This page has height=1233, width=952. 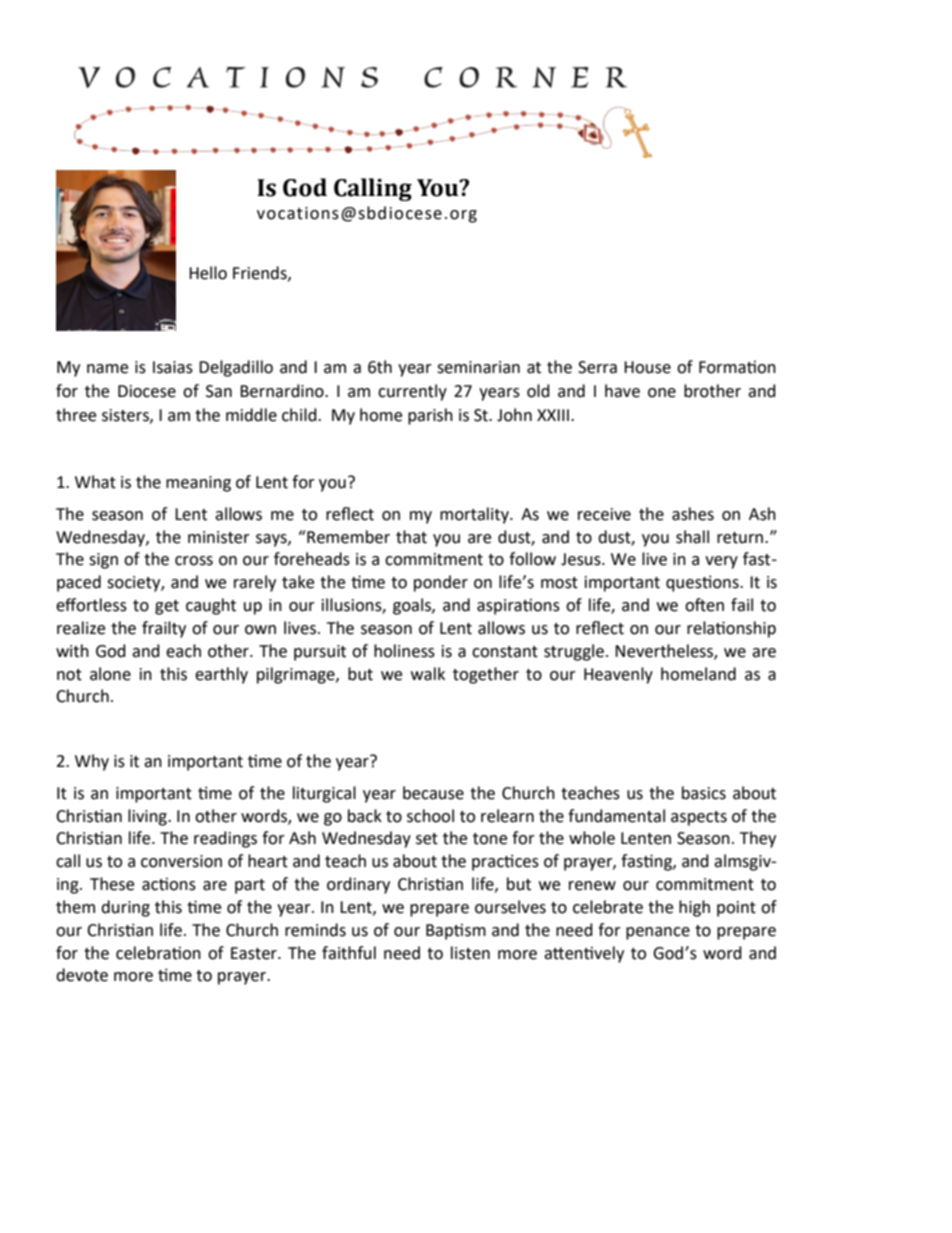 What do you see at coordinates (433, 793) in the page?
I see `because` at bounding box center [433, 793].
